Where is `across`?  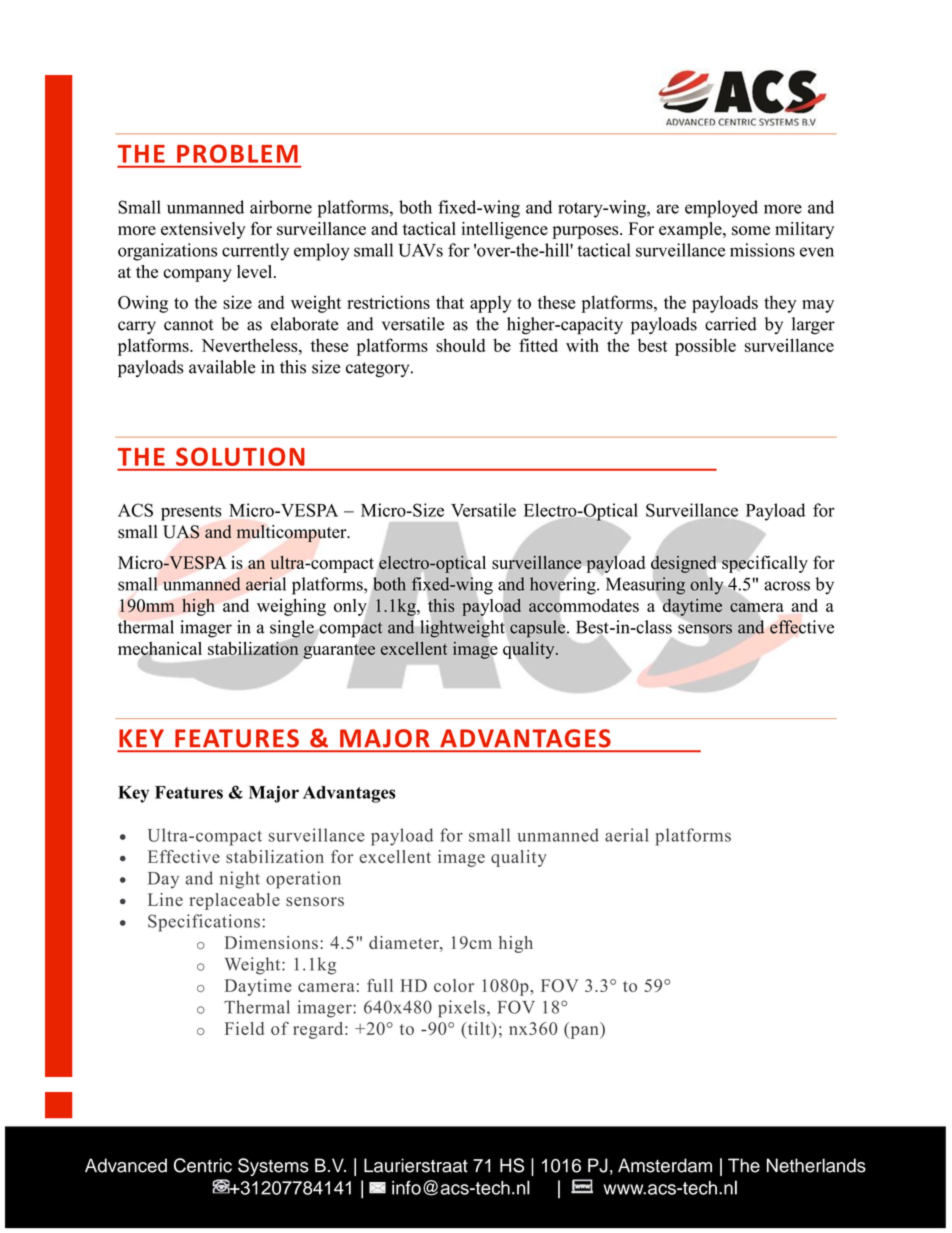
across is located at coordinates (787, 586).
